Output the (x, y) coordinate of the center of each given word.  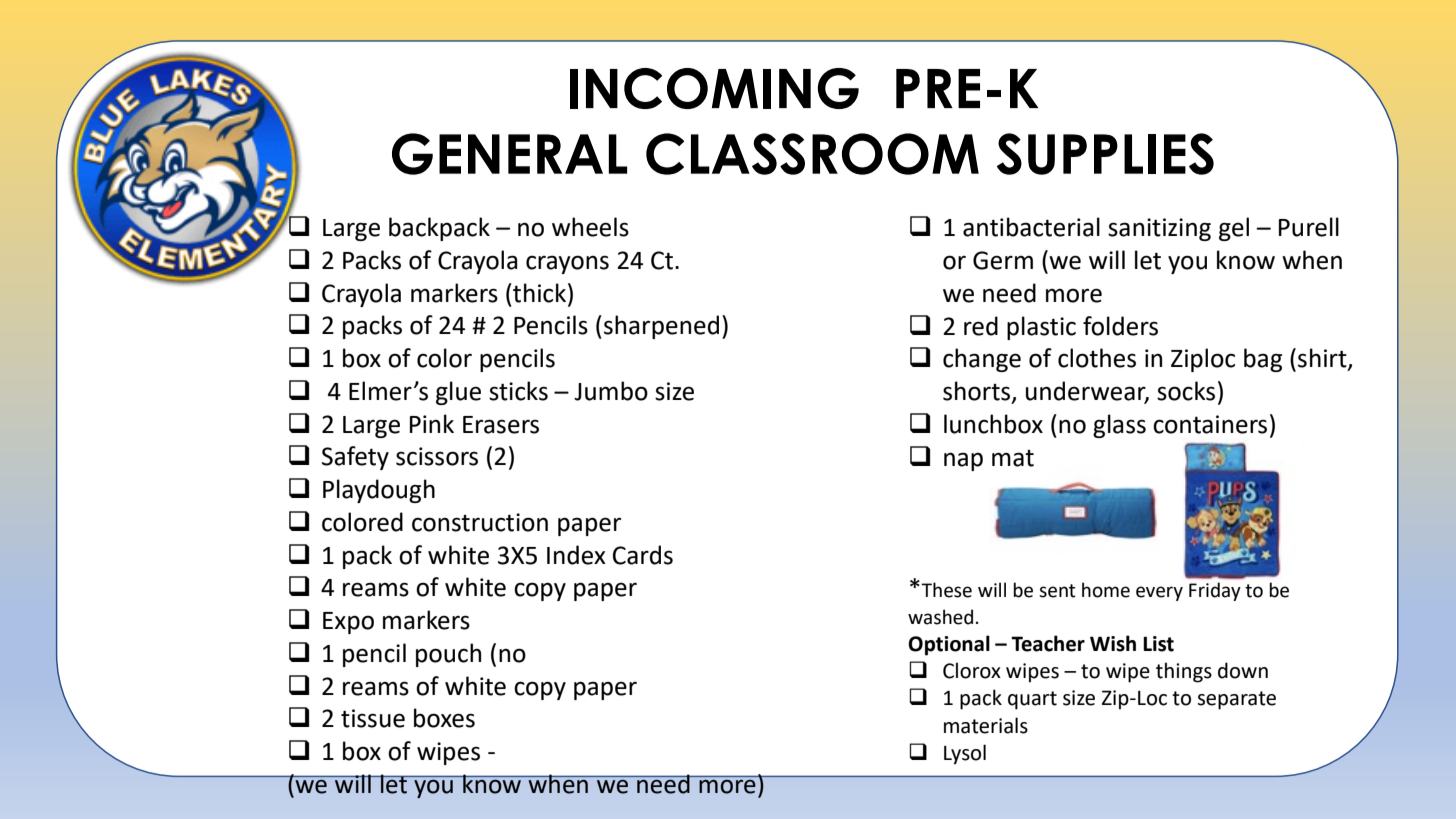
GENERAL (509, 154)
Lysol (965, 754)
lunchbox (993, 424)
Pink (432, 423)
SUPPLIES (1105, 154)
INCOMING (714, 88)
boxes (444, 718)
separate (1236, 700)
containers (1210, 424)
